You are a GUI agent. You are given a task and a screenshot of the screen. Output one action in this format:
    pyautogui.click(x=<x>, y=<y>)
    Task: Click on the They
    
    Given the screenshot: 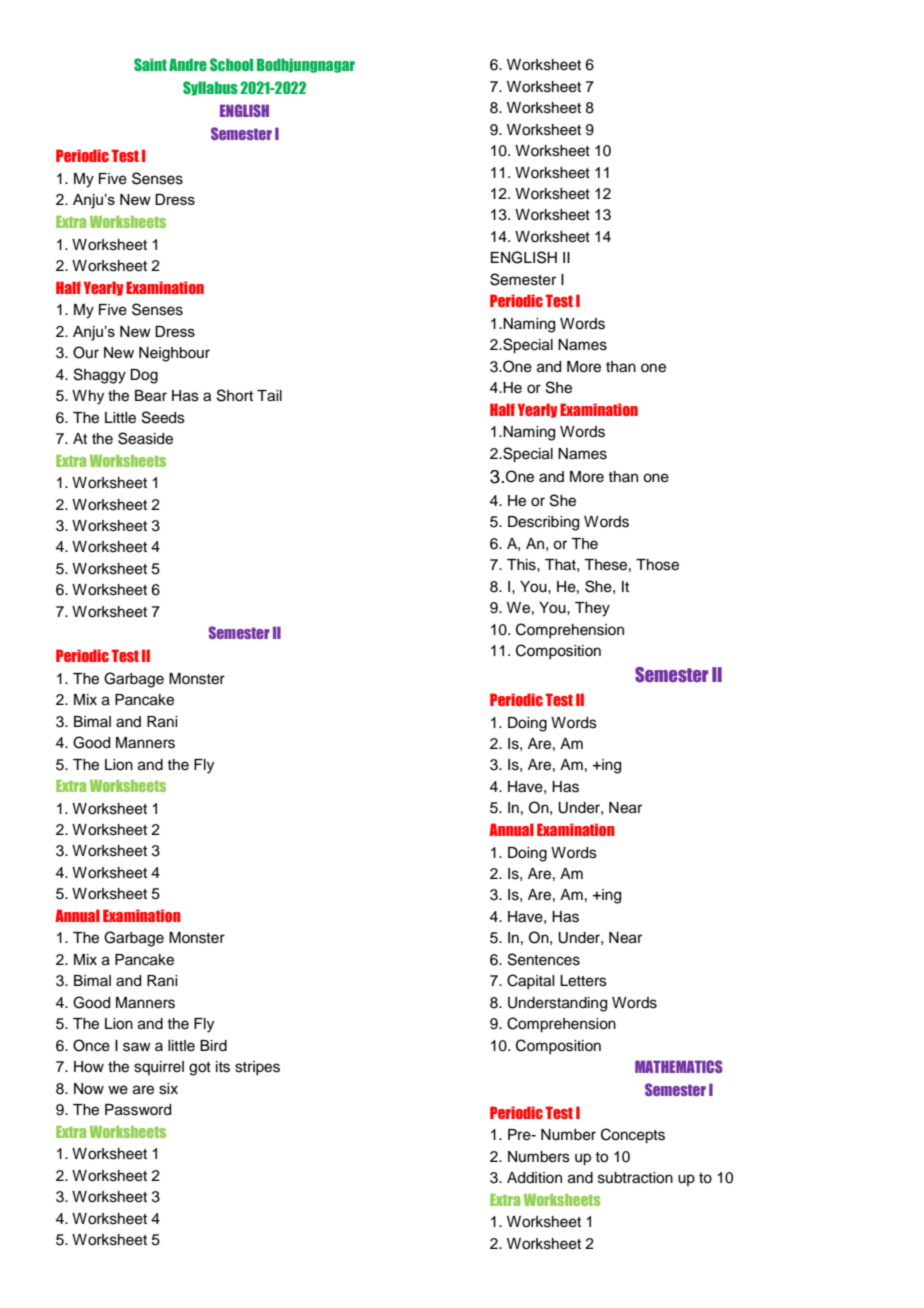 What is the action you would take?
    pyautogui.click(x=592, y=609)
